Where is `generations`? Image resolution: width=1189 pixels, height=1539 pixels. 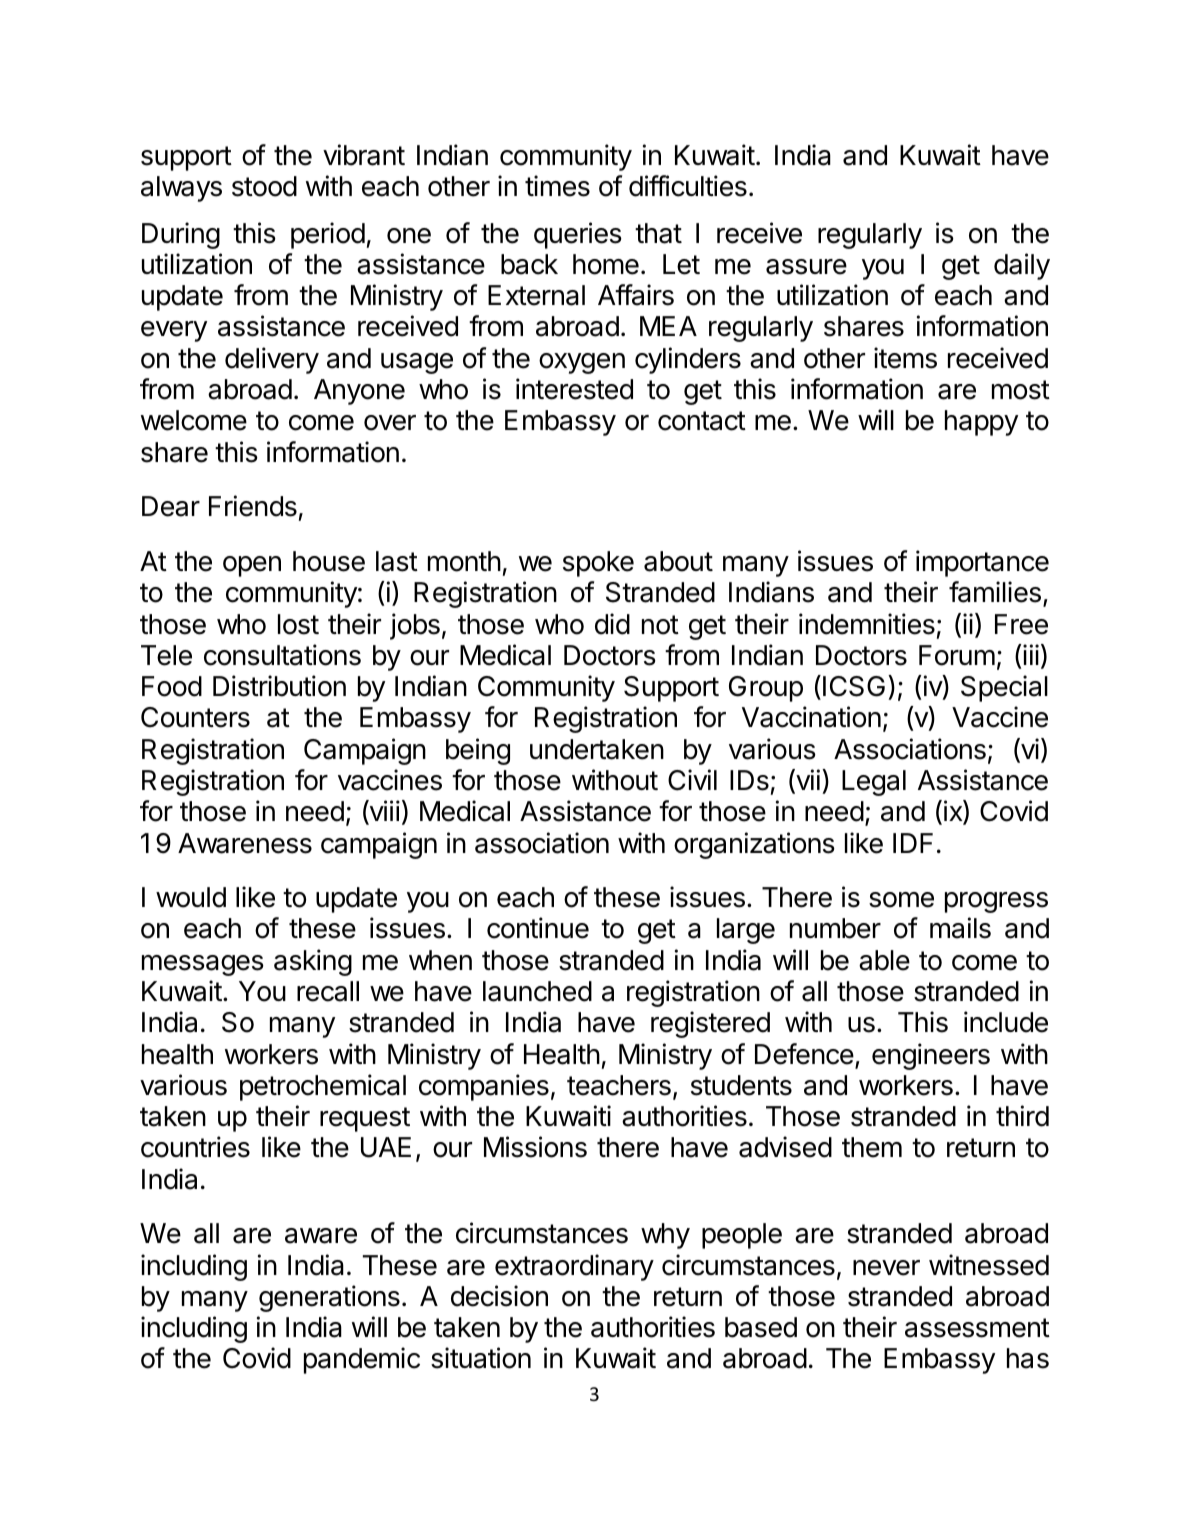 generations is located at coordinates (329, 1298).
